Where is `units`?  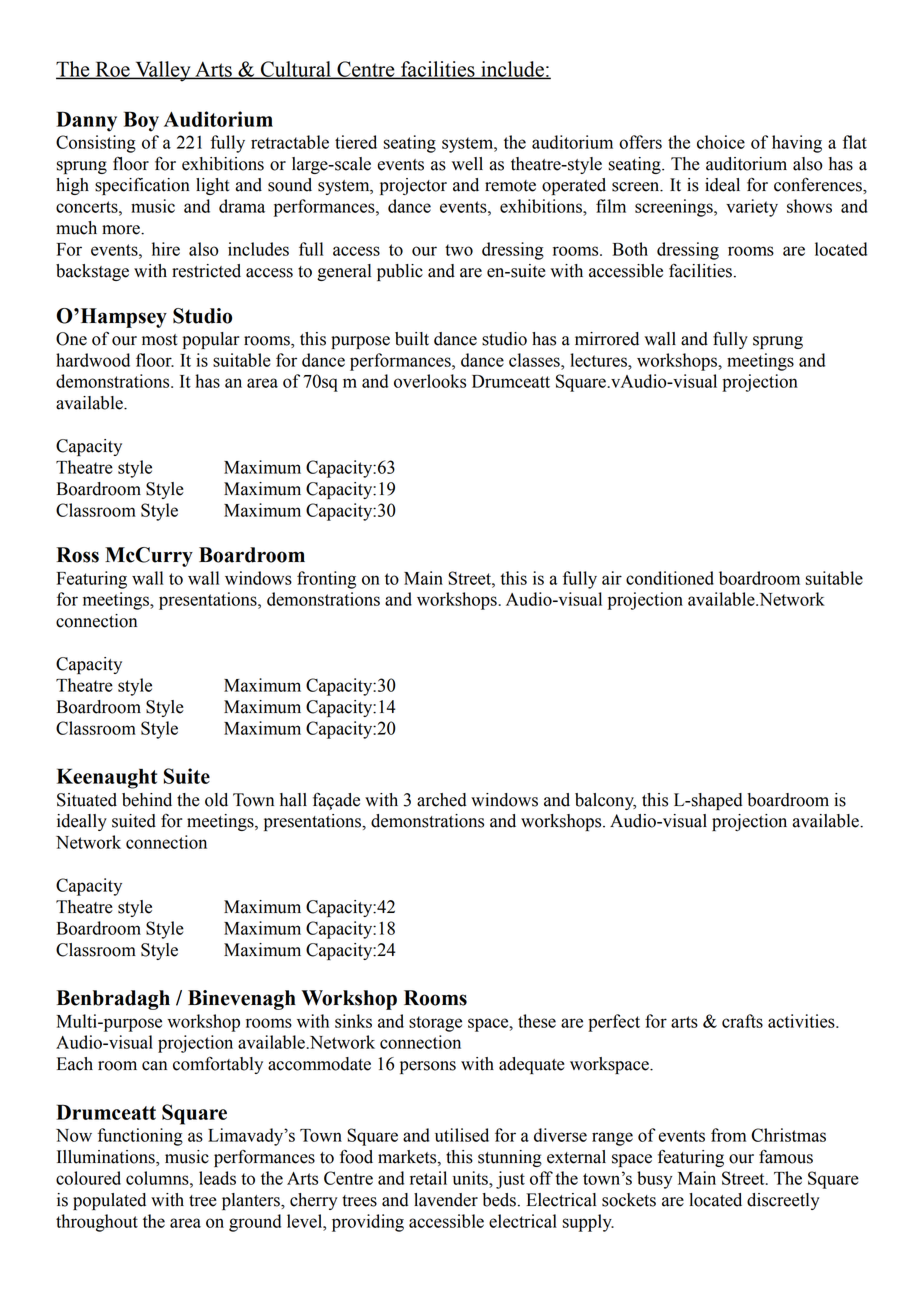 units is located at coordinates (471, 1178).
